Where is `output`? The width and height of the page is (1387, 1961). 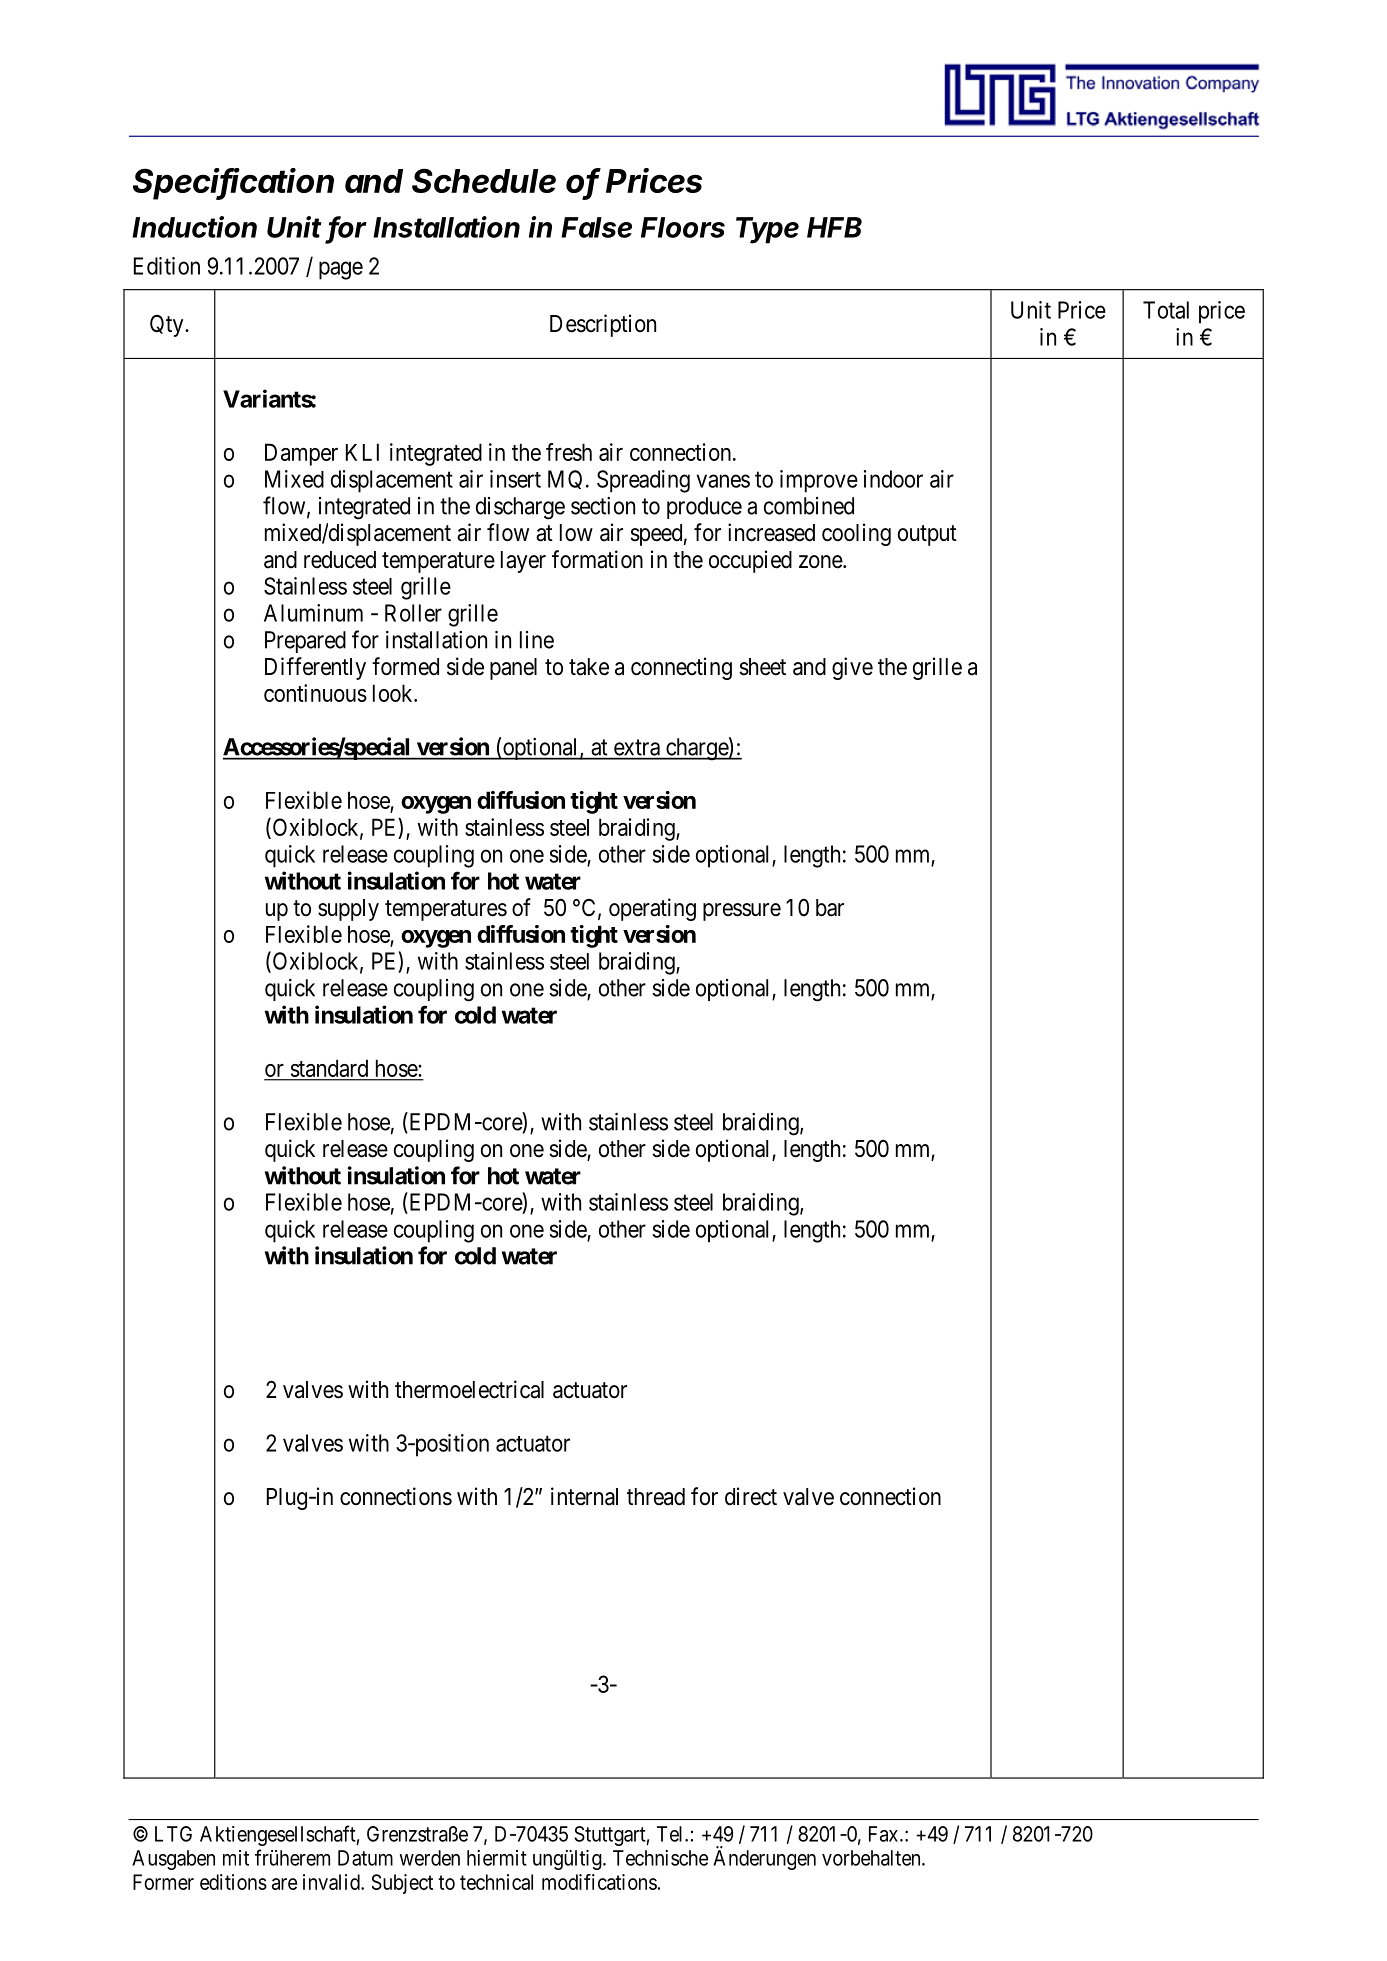
output is located at coordinates (927, 535).
